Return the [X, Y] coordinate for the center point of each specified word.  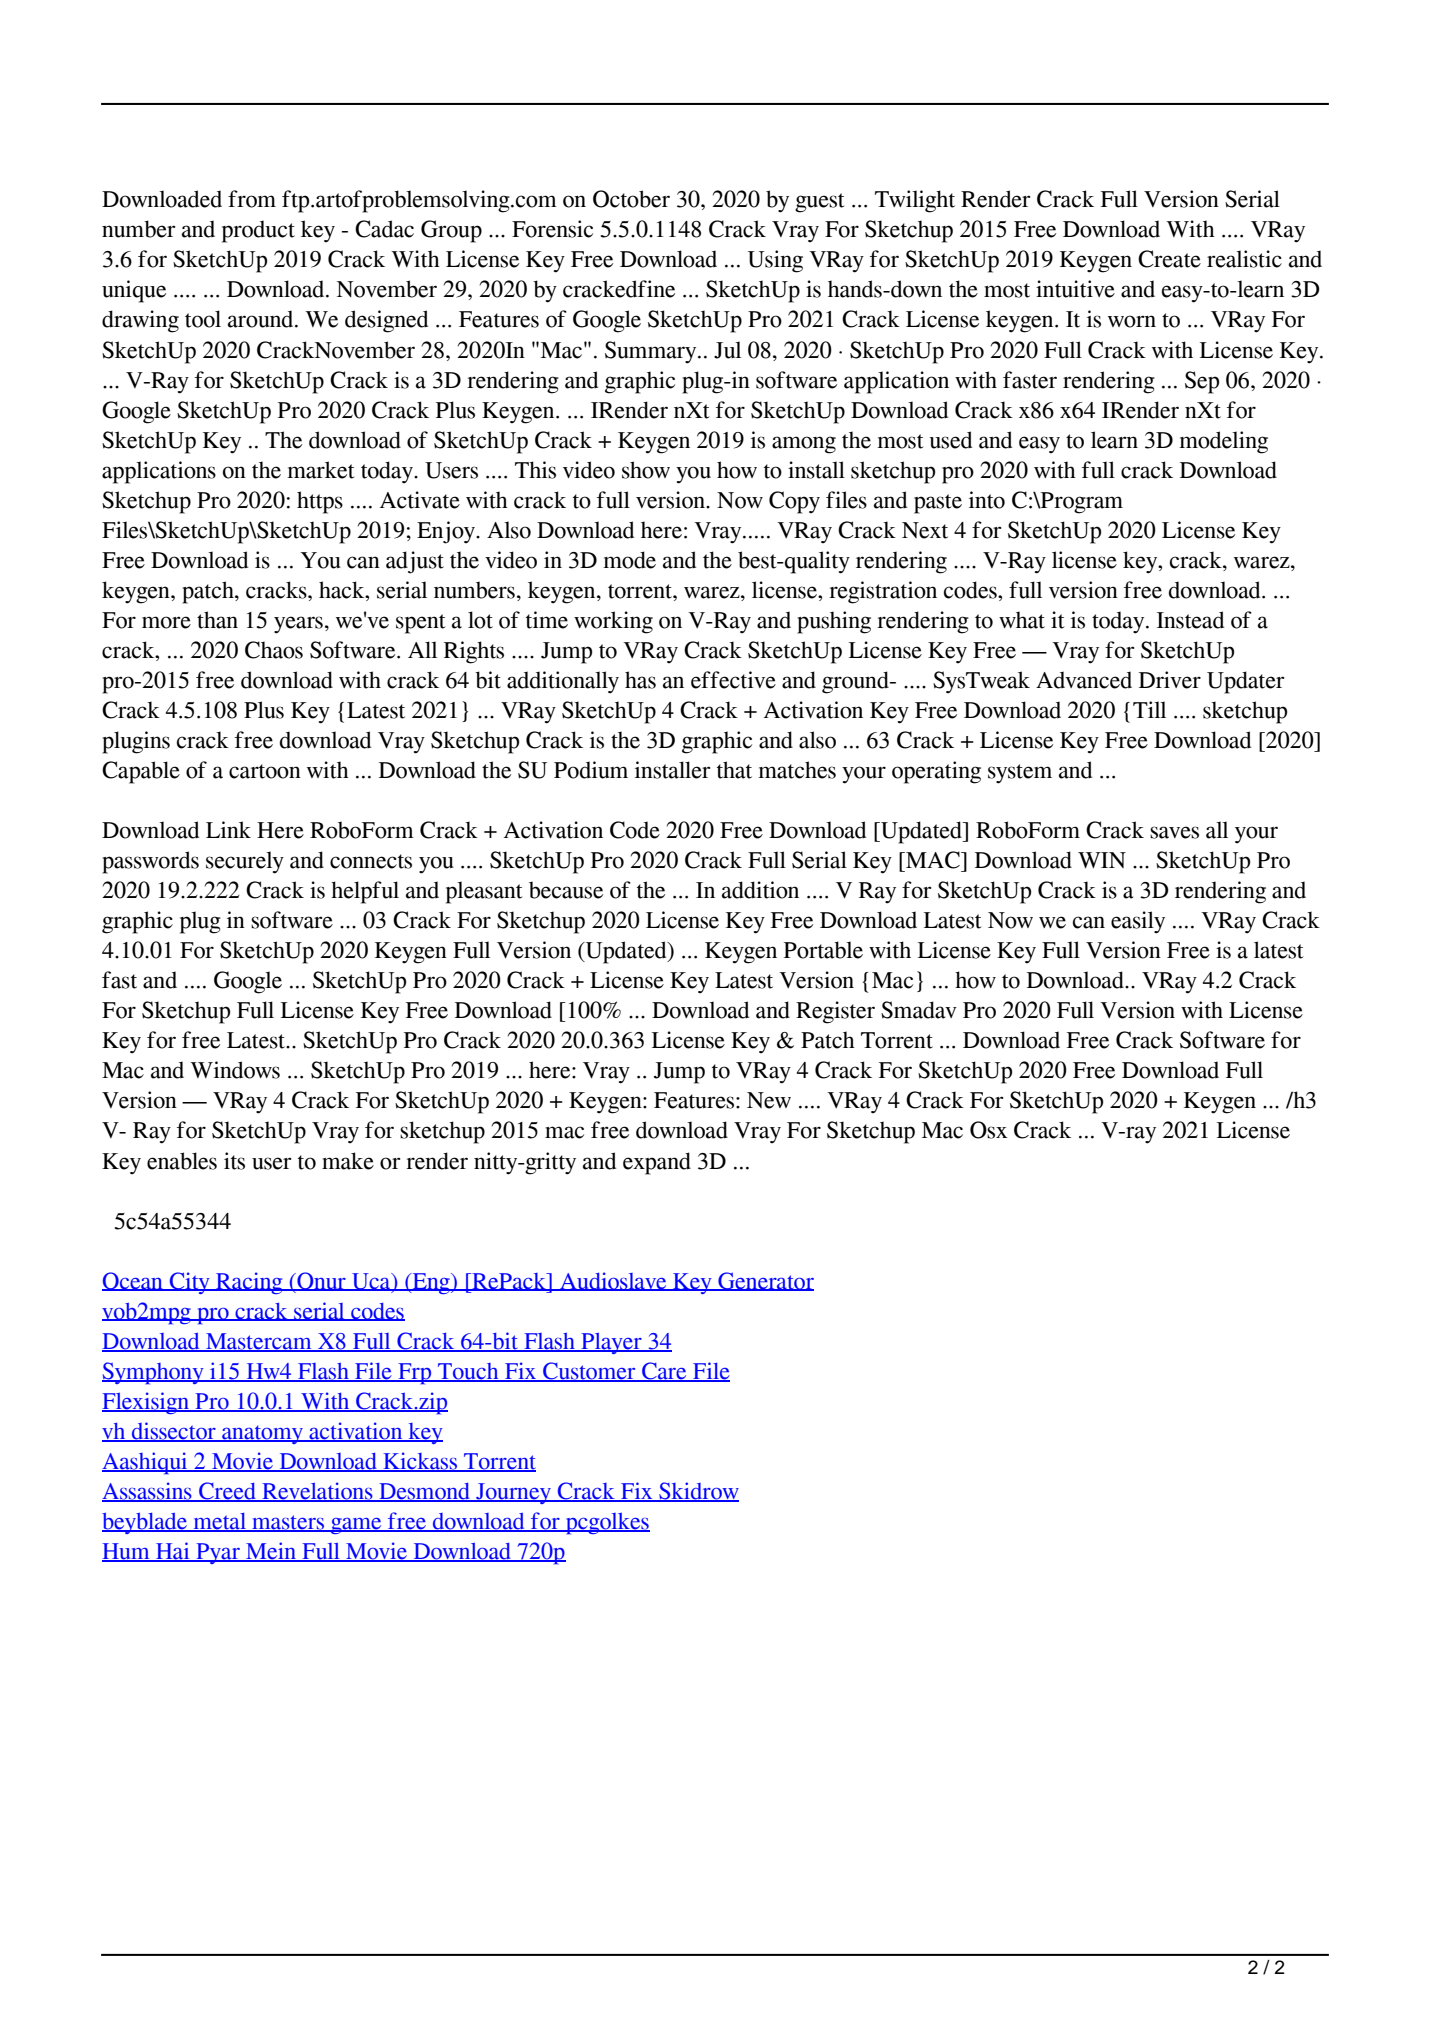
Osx [988, 1130]
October [631, 199]
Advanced [1084, 680]
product [258, 231]
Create [1169, 259]
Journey [513, 1493]
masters [288, 1523]
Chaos [274, 650]
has [640, 680]
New [769, 1100]
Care [664, 1372]
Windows [235, 1070]
